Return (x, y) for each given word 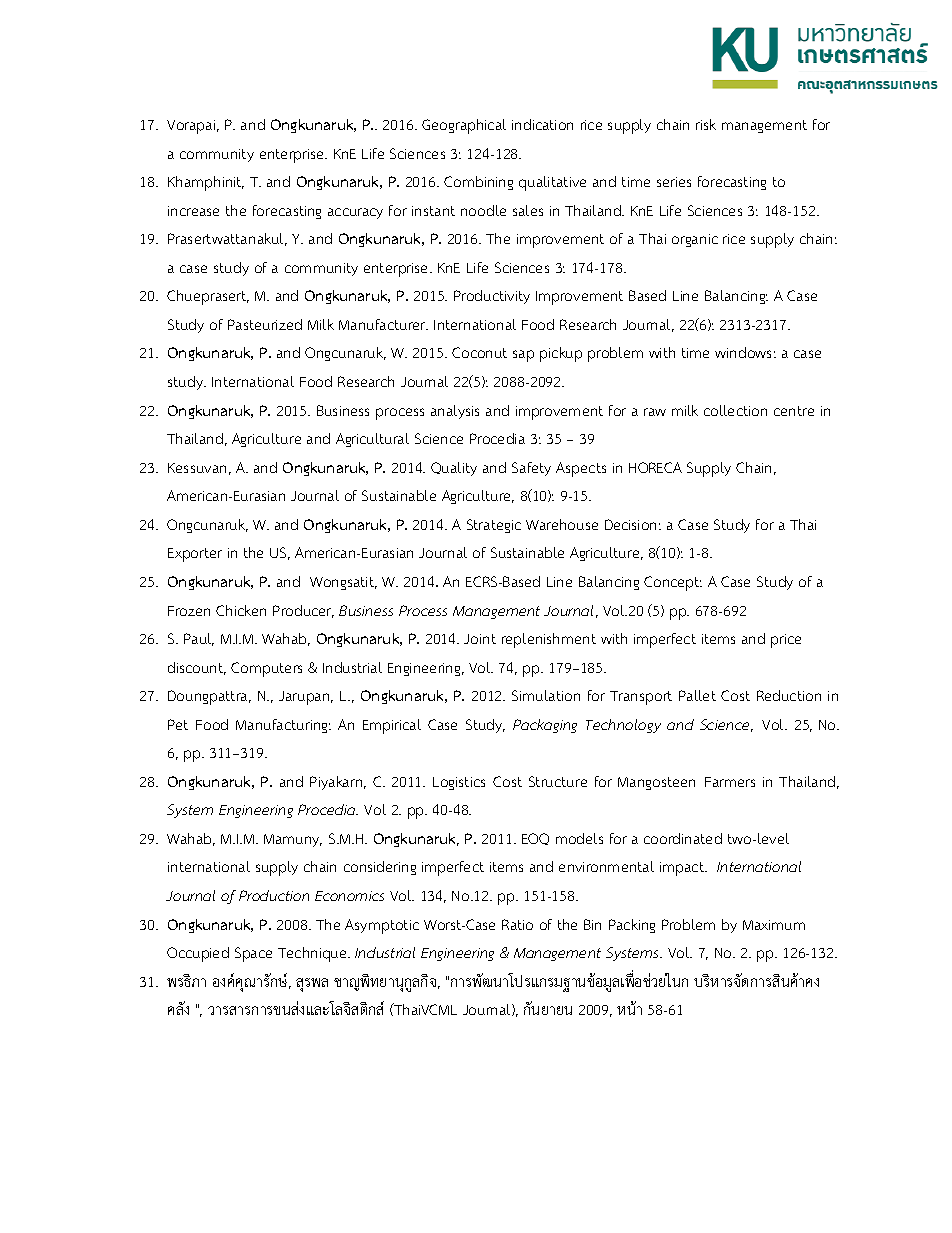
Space (253, 954)
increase (193, 211)
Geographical (464, 126)
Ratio (517, 924)
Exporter (195, 555)
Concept (673, 583)
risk (706, 124)
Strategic (494, 526)
